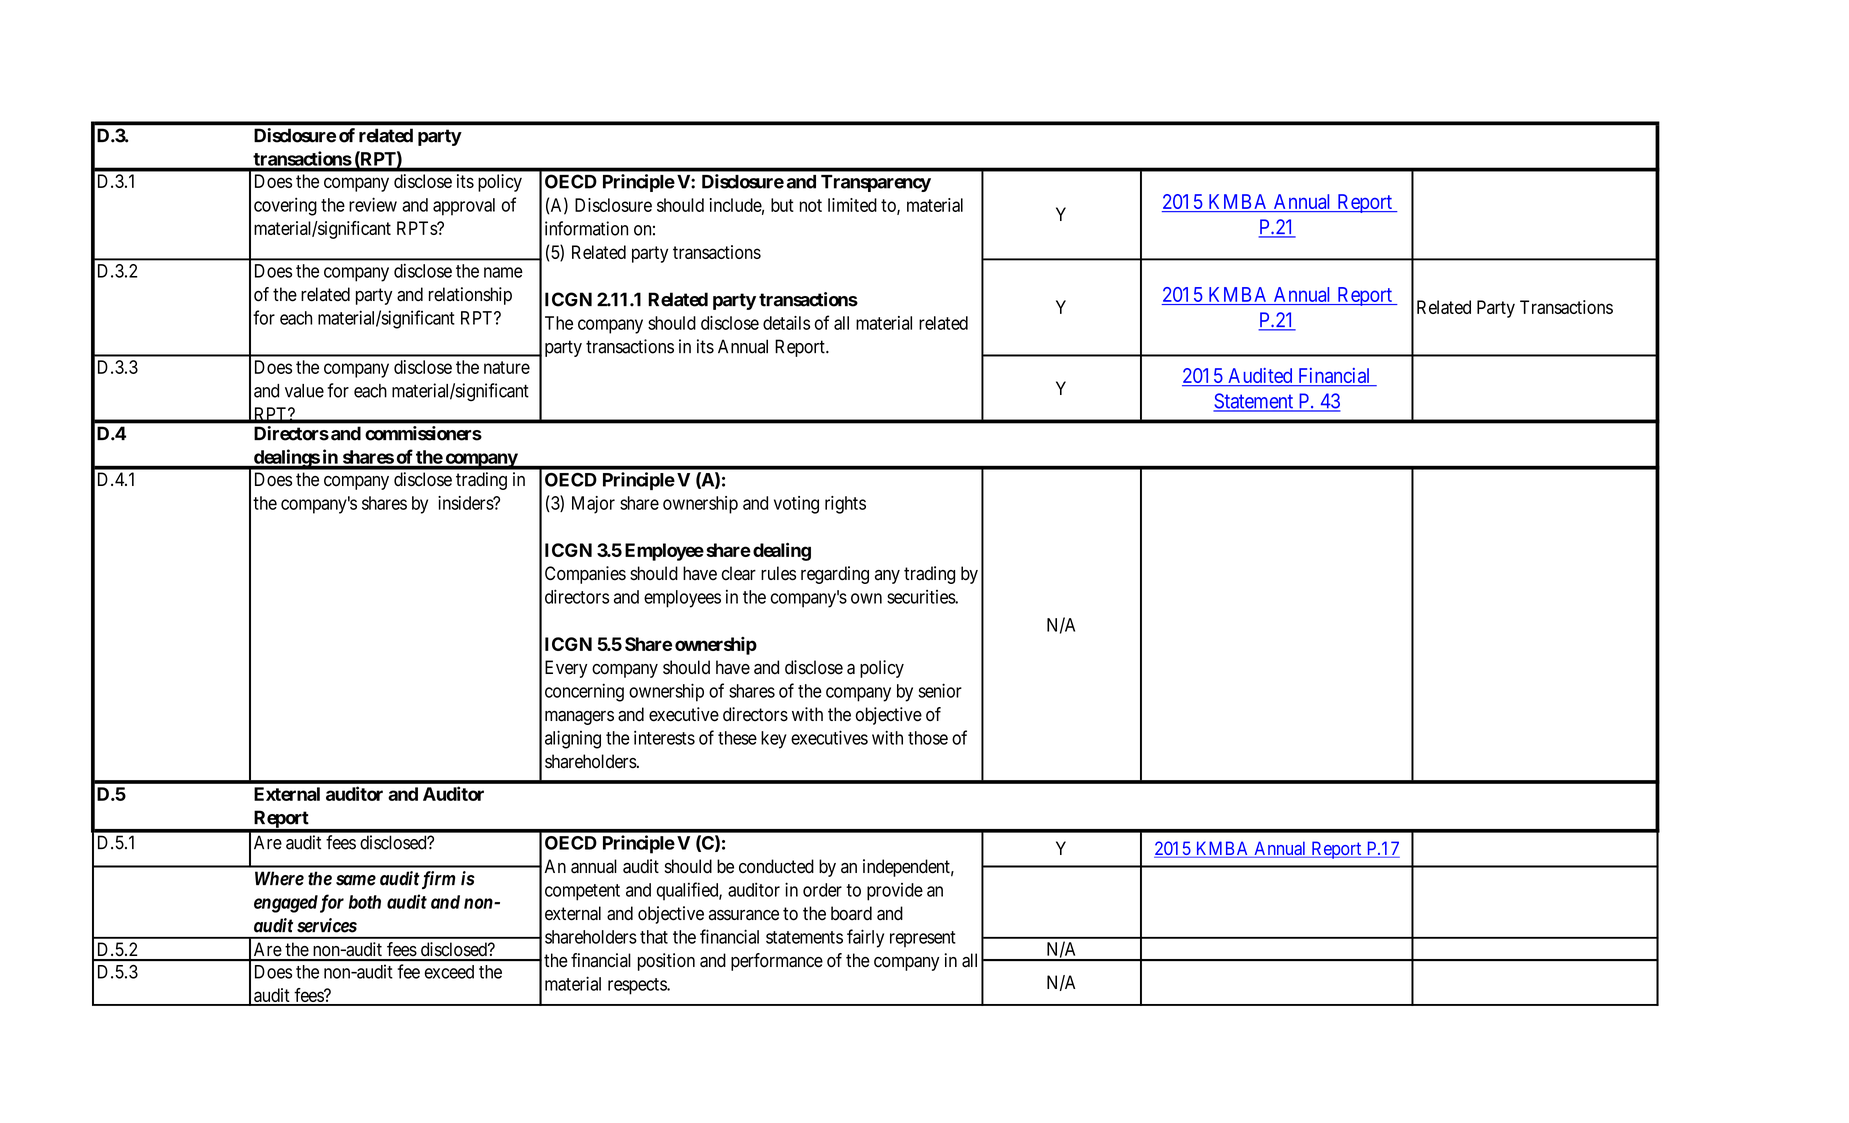 The width and height of the screenshot is (1849, 1123). What do you see at coordinates (593, 505) in the screenshot?
I see `Major` at bounding box center [593, 505].
